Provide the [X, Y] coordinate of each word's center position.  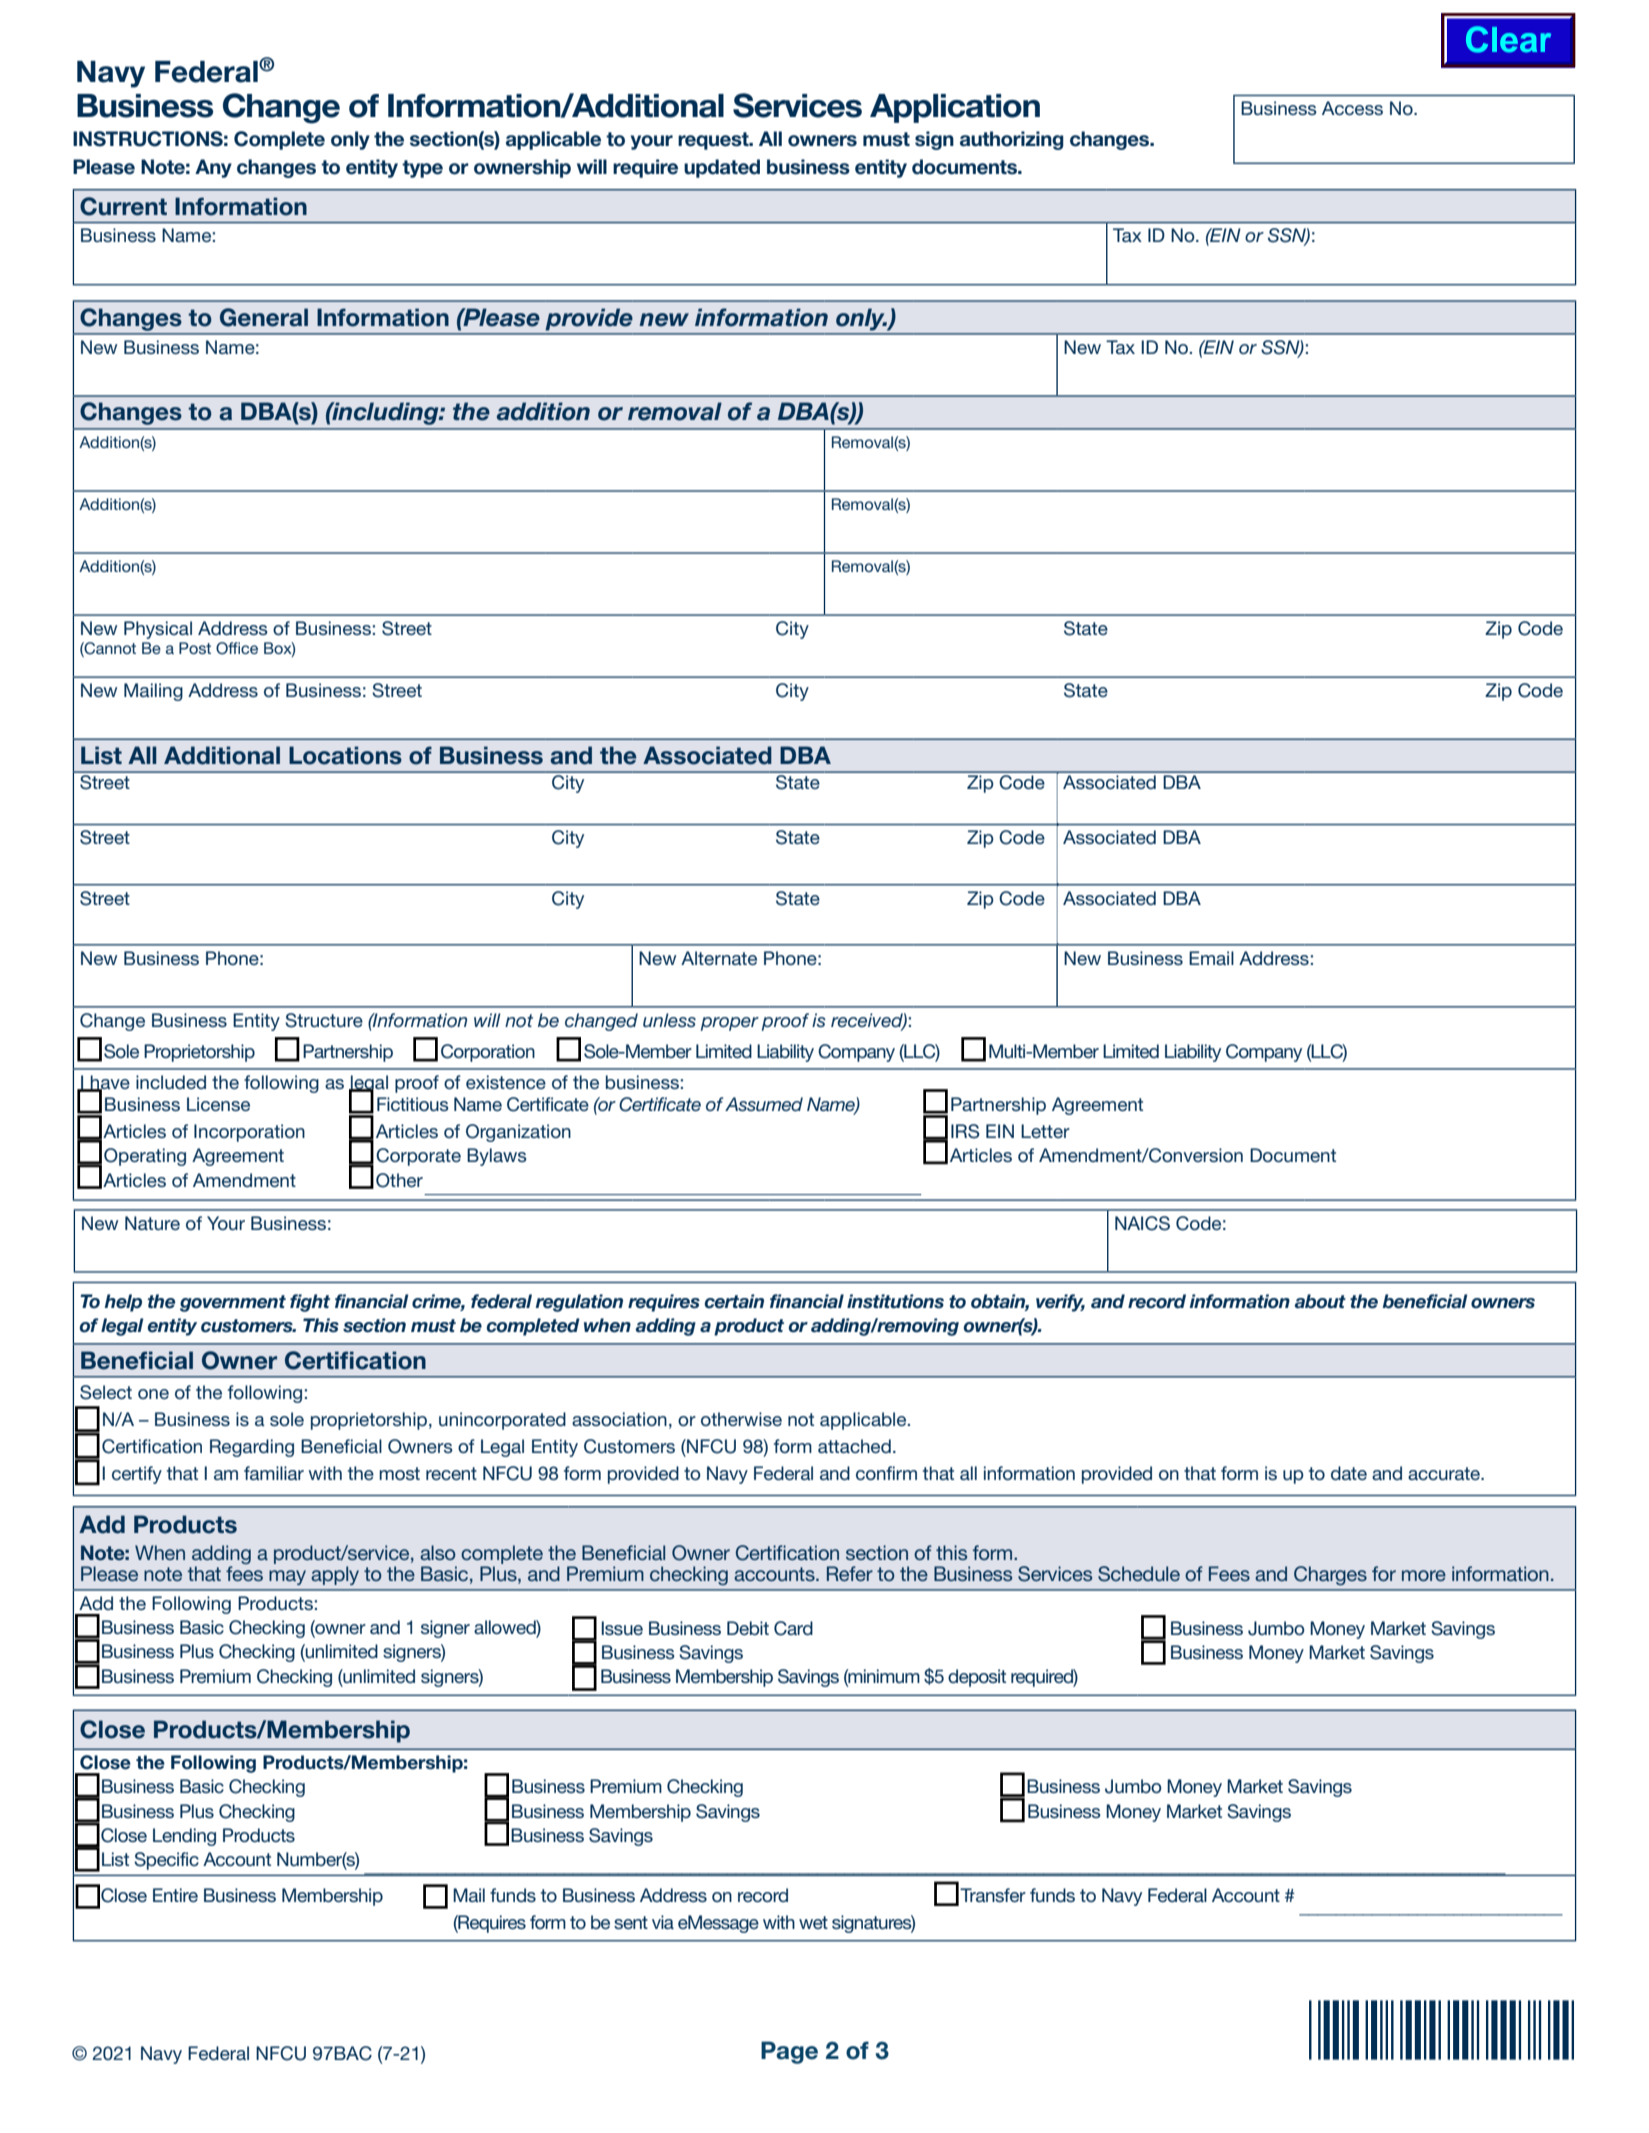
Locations [345, 755]
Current [123, 206]
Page [789, 2052]
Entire [175, 1895]
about [1320, 1301]
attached [854, 1446]
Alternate [719, 958]
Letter [1045, 1131]
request [714, 141]
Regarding [252, 1448]
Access [1352, 108]
